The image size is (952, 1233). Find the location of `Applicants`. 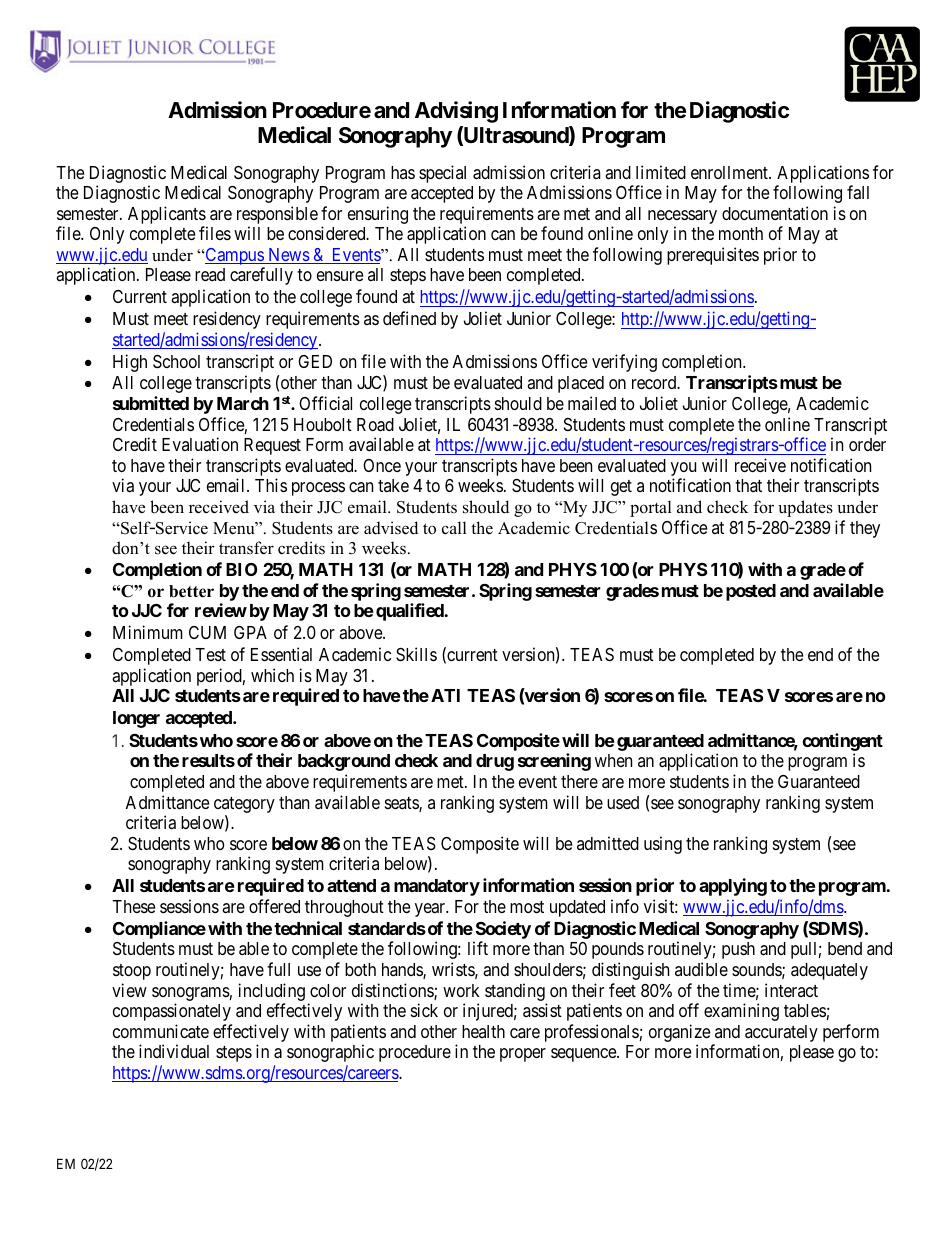

Applicants is located at coordinates (167, 215).
